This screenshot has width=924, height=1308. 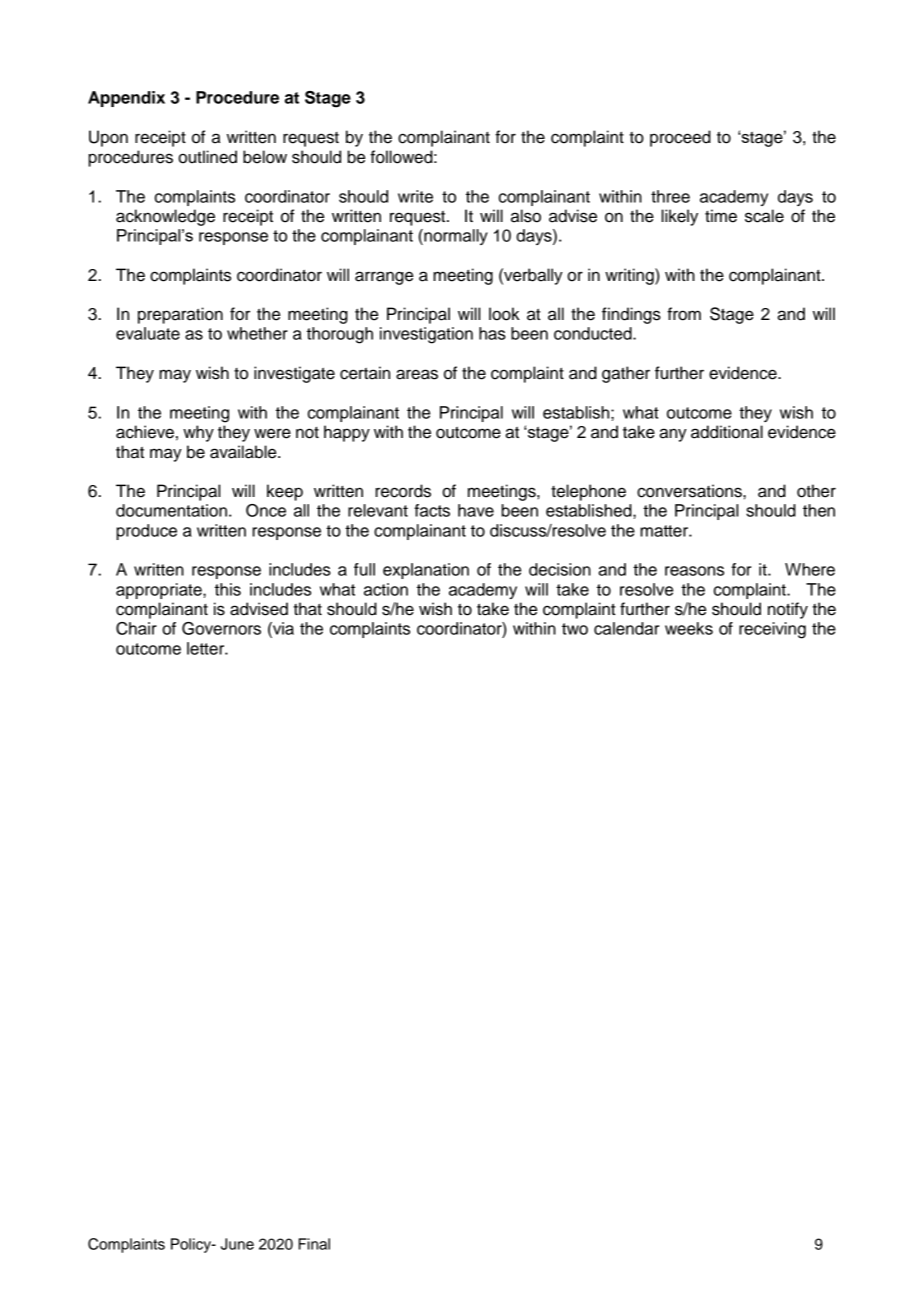 I want to click on two, so click(x=575, y=629).
